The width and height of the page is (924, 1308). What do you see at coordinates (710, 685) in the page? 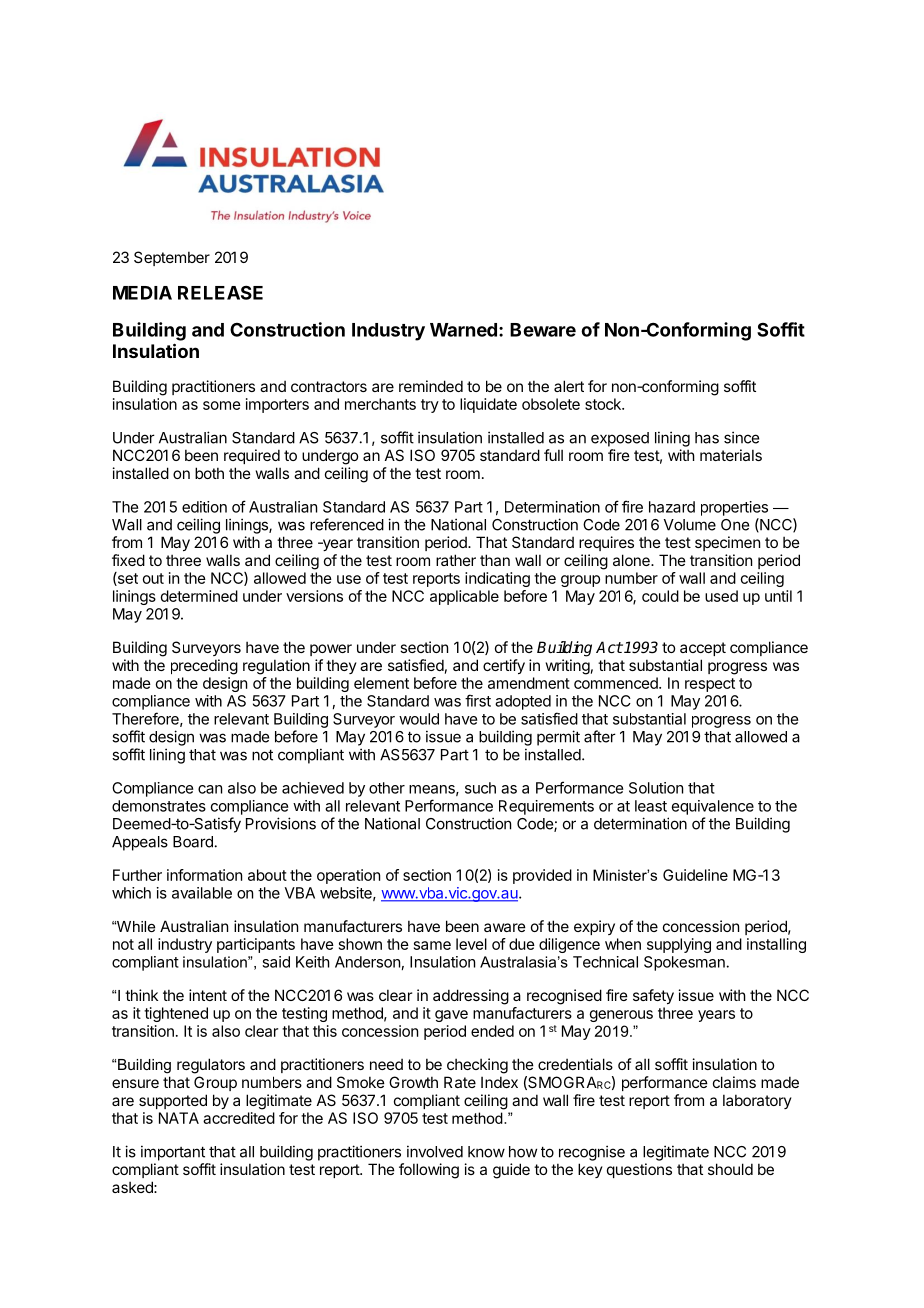
I see `respect` at bounding box center [710, 685].
